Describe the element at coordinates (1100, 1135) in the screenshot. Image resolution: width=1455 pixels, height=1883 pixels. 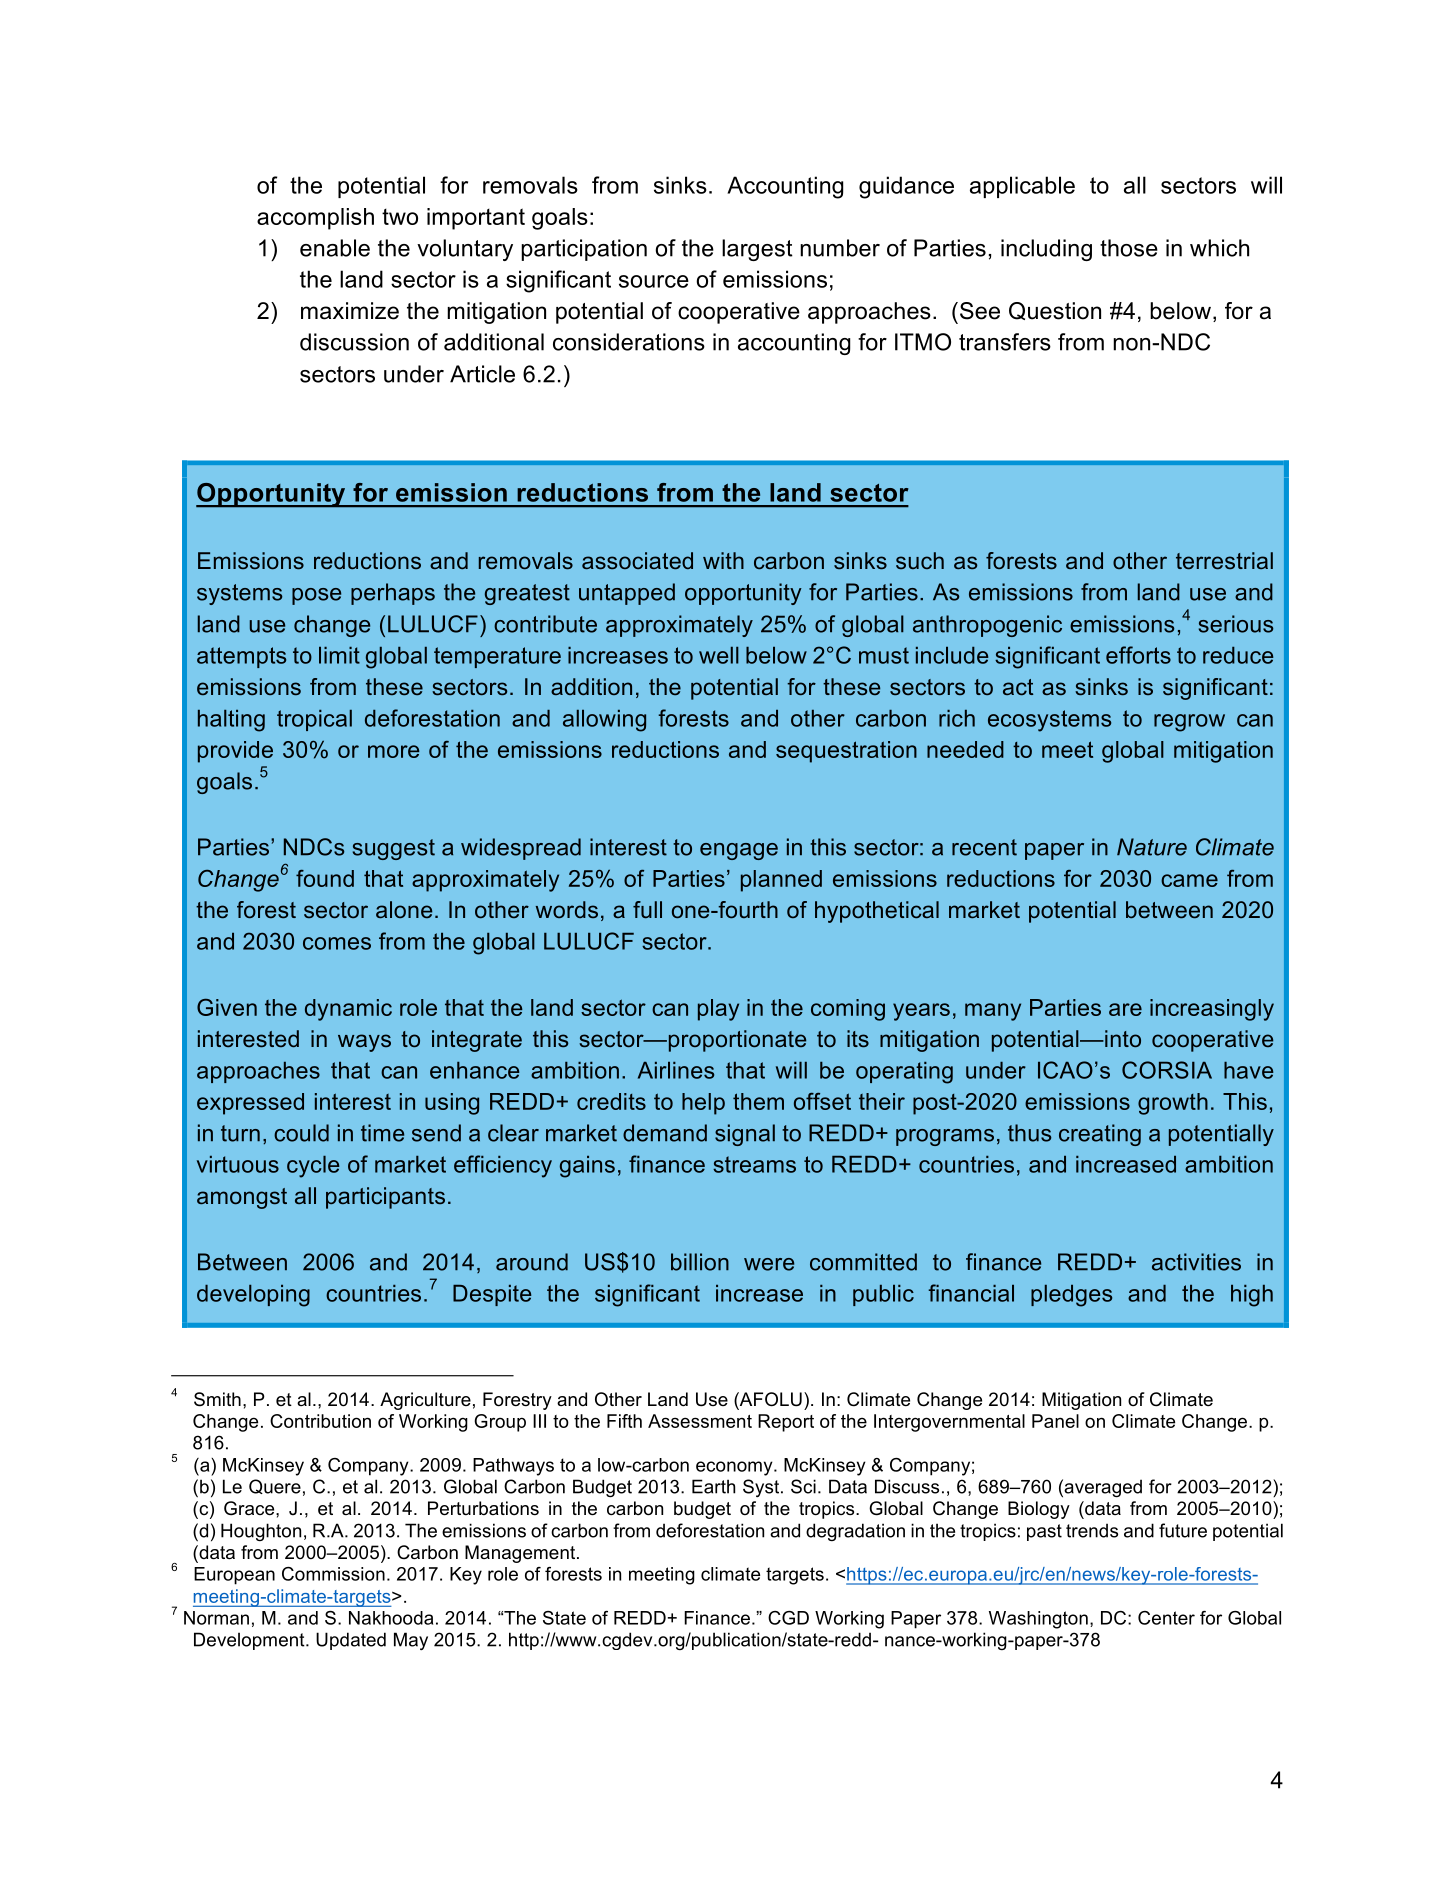
I see `creating` at that location.
